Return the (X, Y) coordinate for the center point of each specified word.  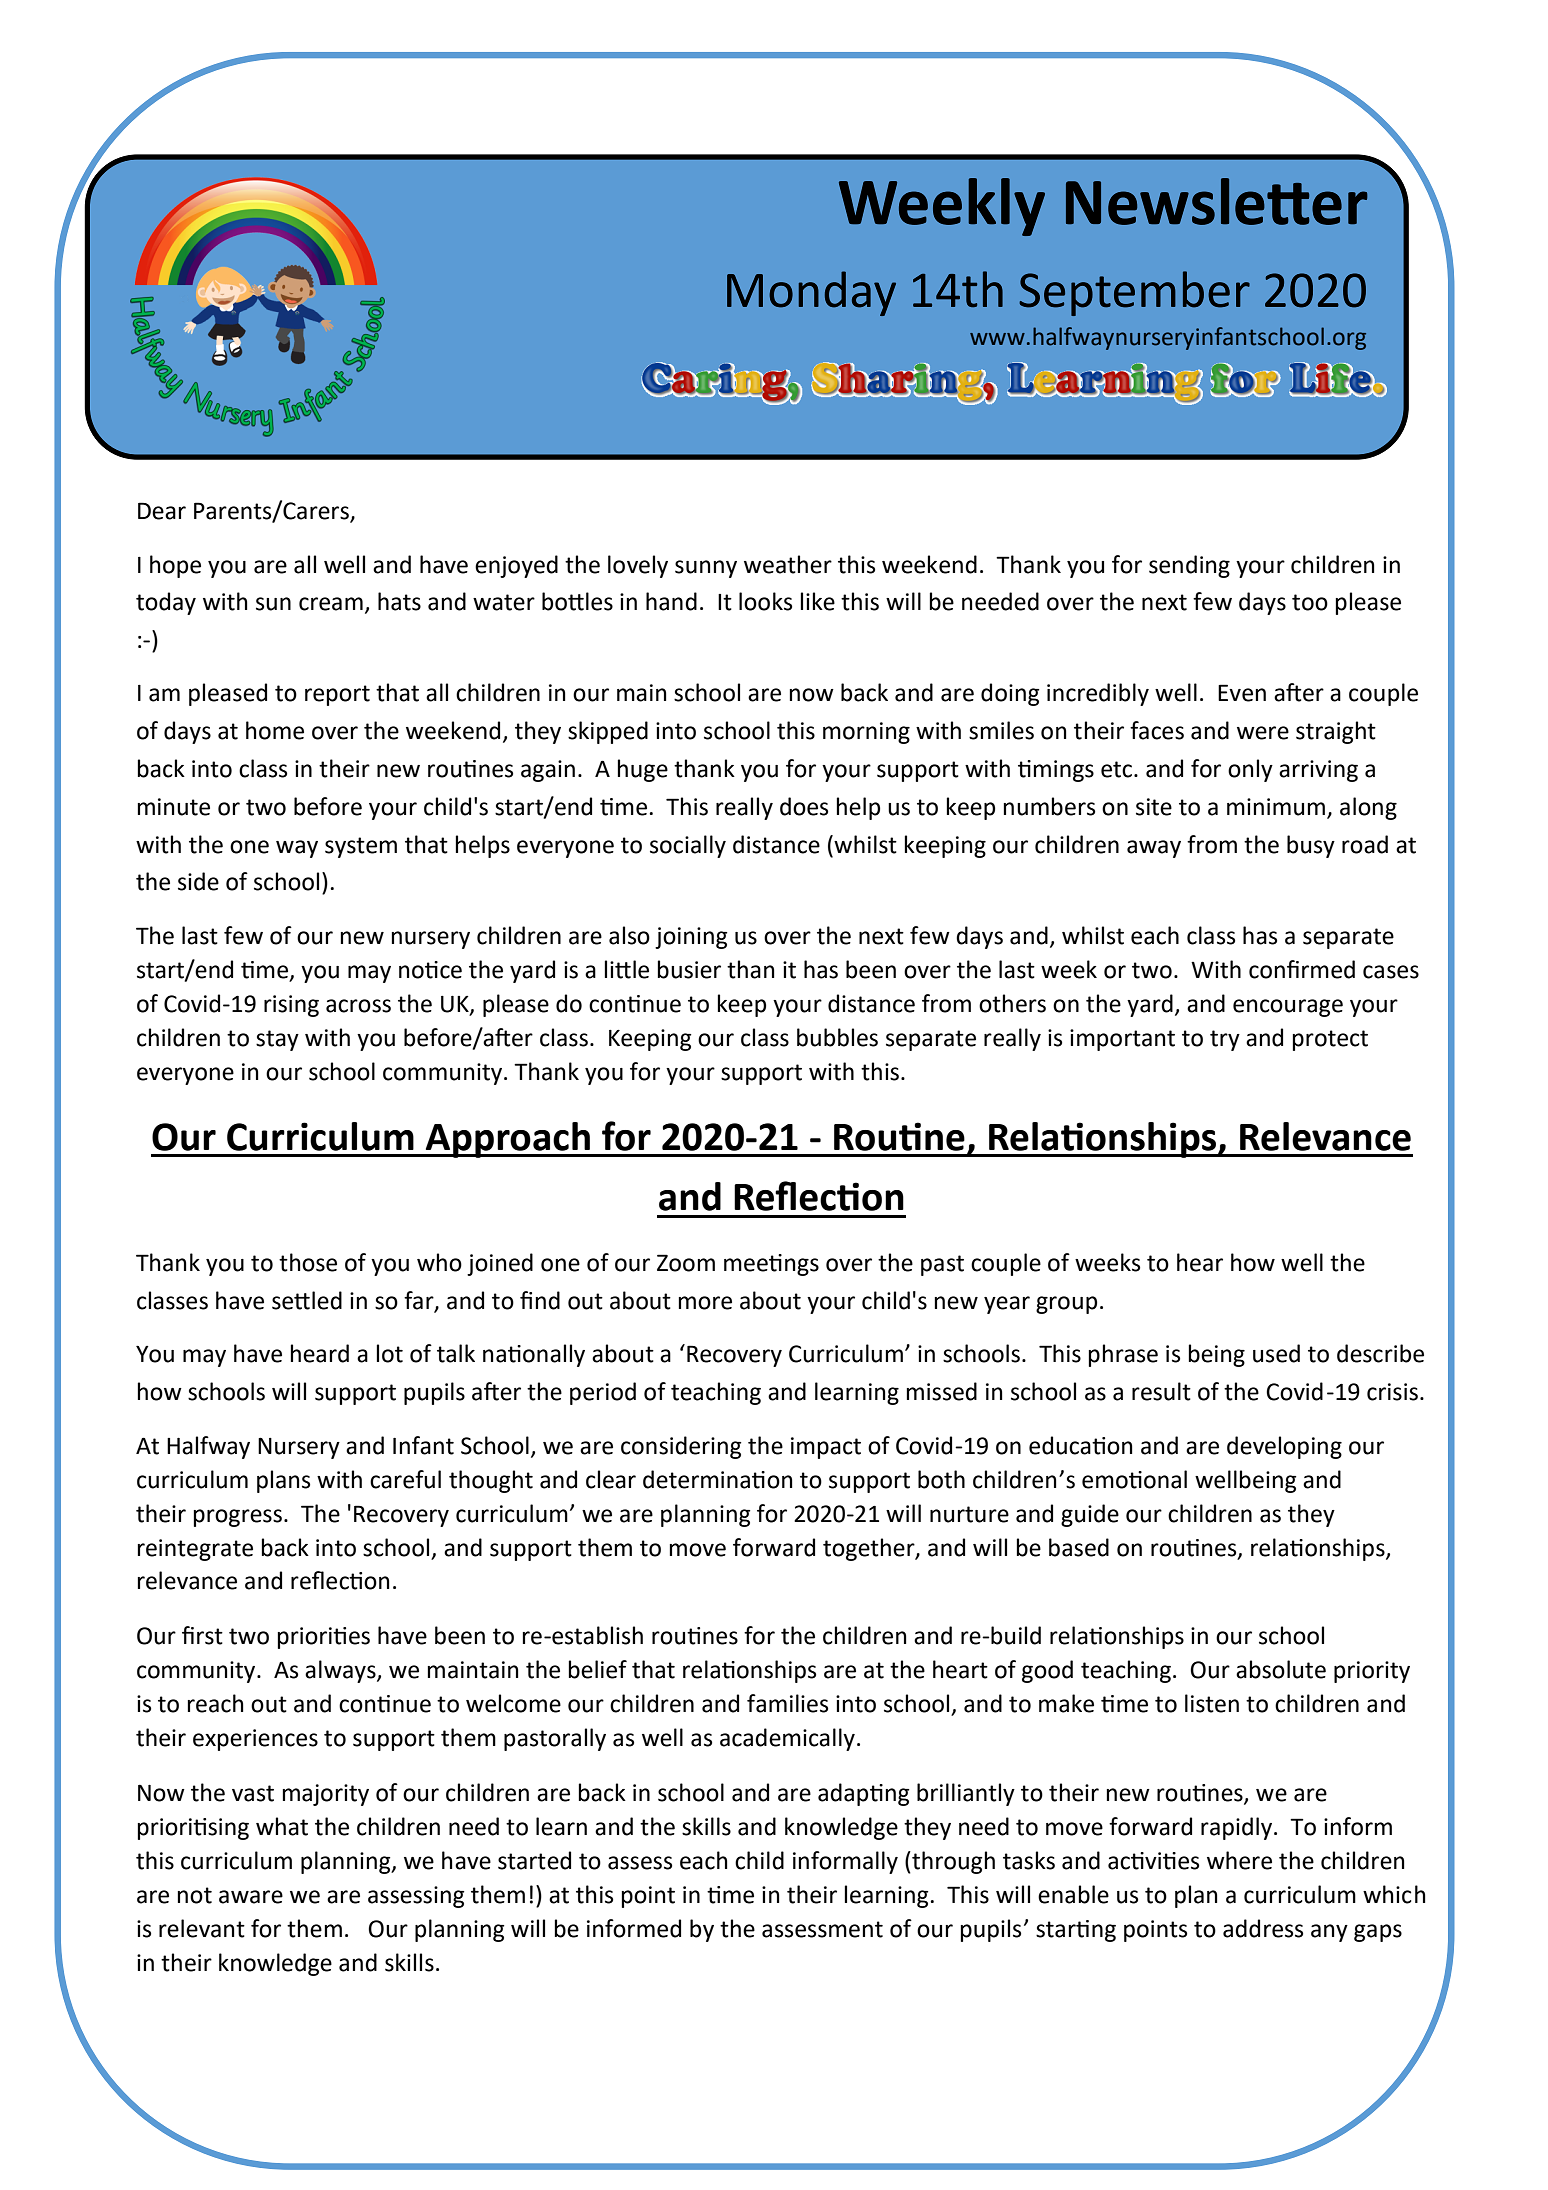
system (361, 847)
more (705, 1303)
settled (307, 1300)
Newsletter (1217, 201)
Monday (811, 293)
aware (251, 1897)
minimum (1277, 808)
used (1276, 1353)
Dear (162, 511)
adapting (864, 1794)
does (804, 806)
